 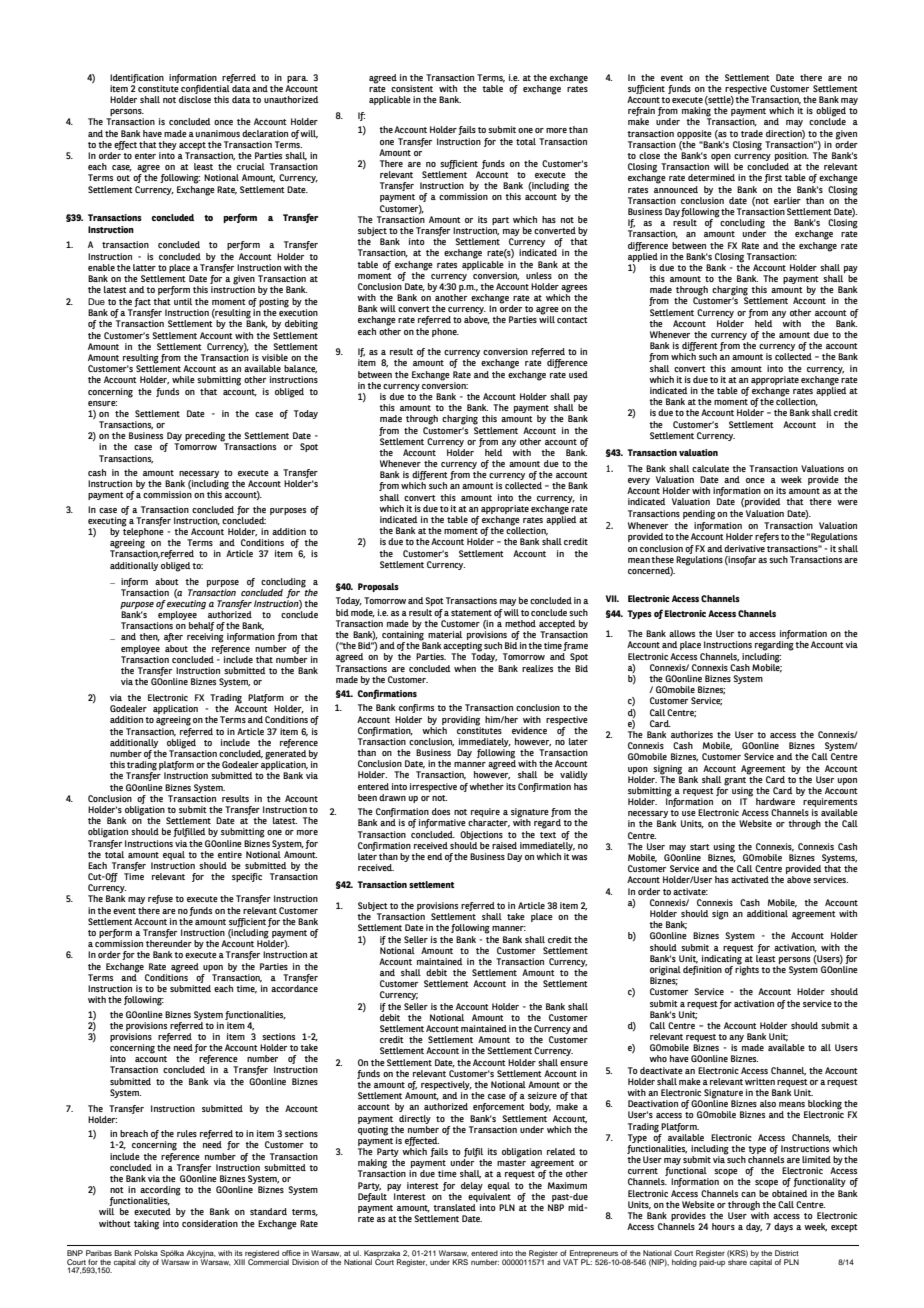 What do you see at coordinates (747, 969) in the document?
I see `rights` at bounding box center [747, 969].
